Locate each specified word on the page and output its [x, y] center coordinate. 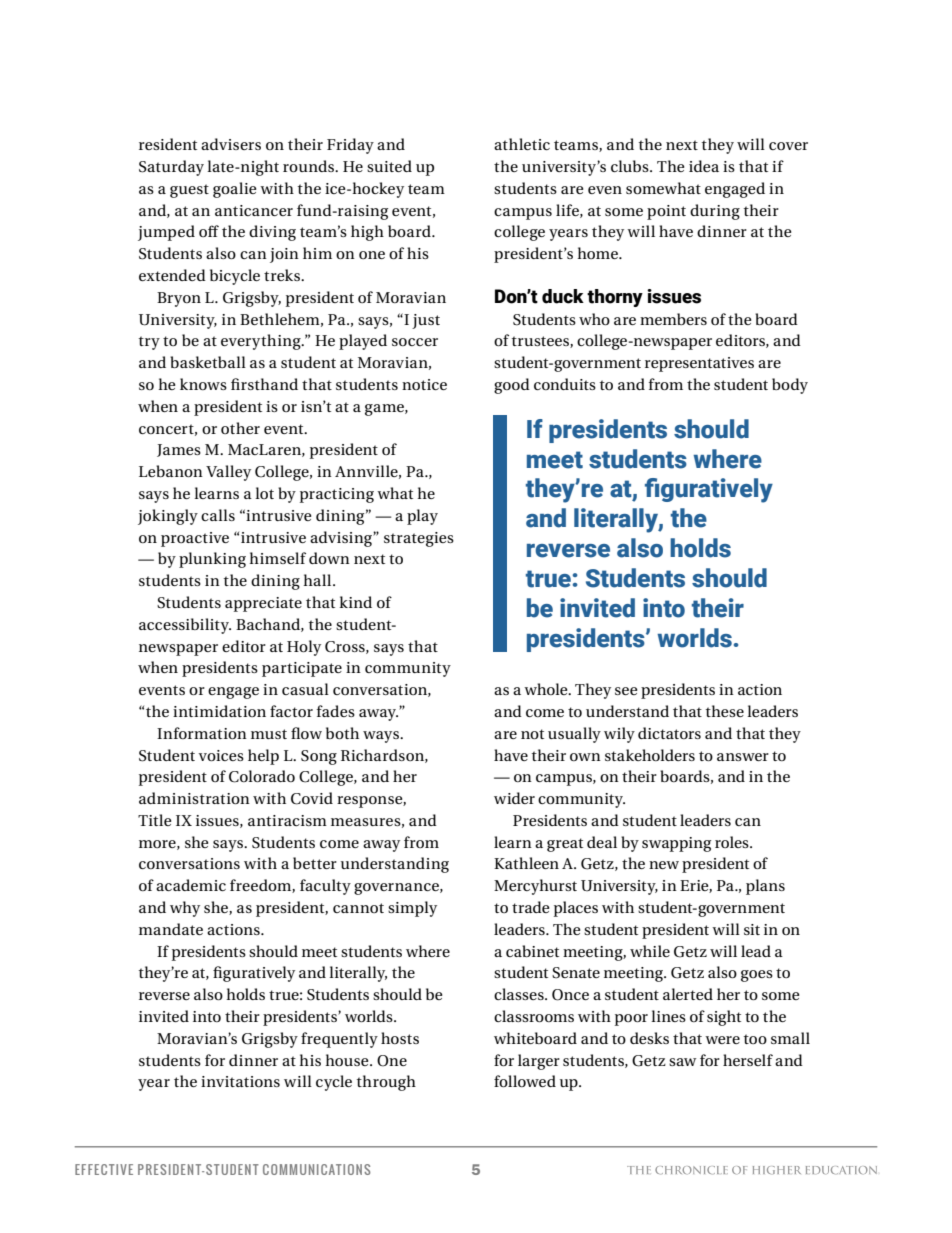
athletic [522, 144]
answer [743, 757]
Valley [228, 473]
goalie [234, 190]
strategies [419, 539]
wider [514, 798]
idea [704, 166]
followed [525, 1081]
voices [221, 755]
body [790, 386]
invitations [240, 1081]
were [722, 1040]
